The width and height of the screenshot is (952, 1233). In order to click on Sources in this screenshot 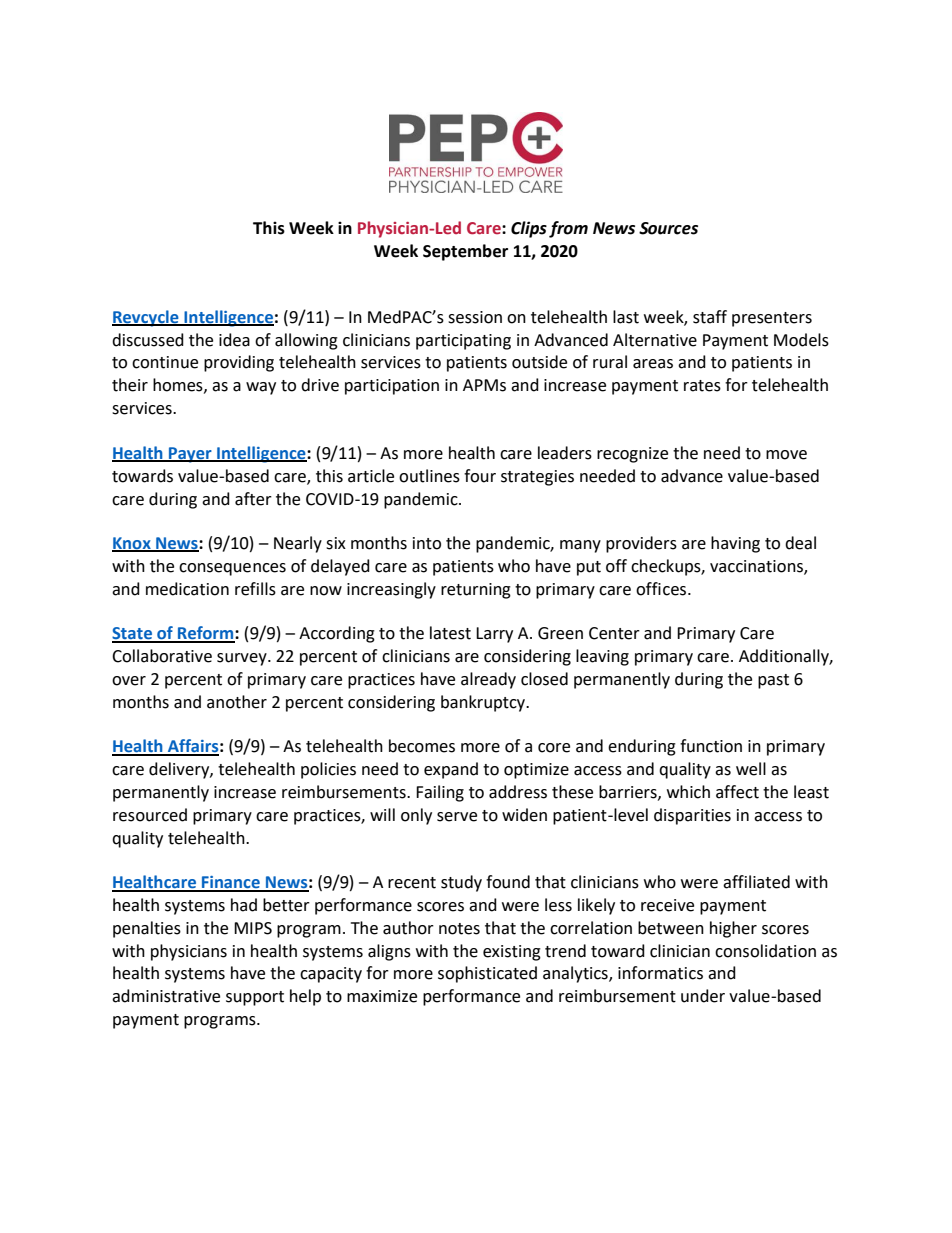, I will do `click(668, 228)`.
